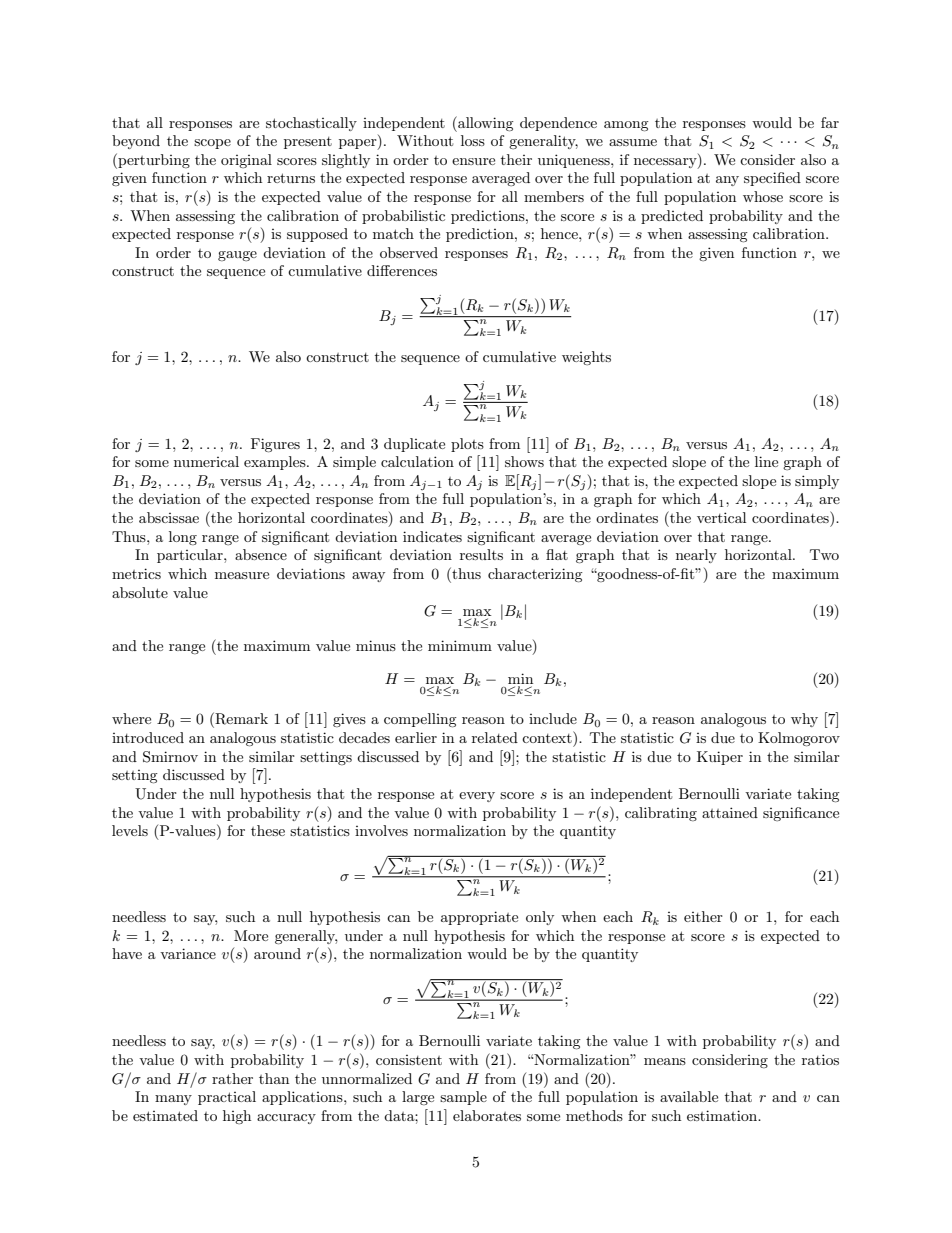 This screenshot has width=952, height=1233. Describe the element at coordinates (463, 1098) in the screenshot. I see `sample` at that location.
